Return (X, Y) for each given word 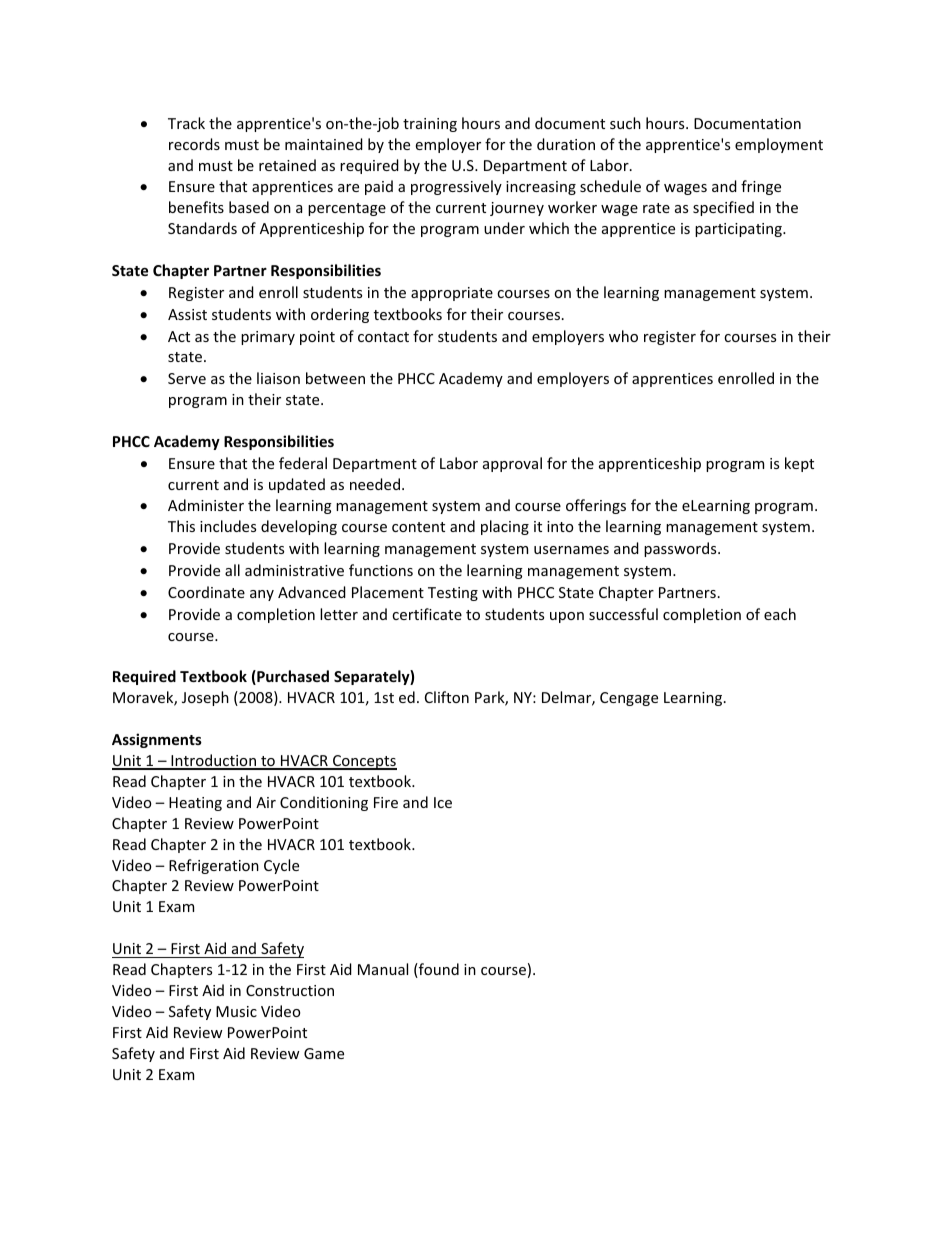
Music (236, 1011)
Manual (383, 969)
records (194, 144)
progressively (456, 187)
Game (324, 1053)
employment (779, 145)
